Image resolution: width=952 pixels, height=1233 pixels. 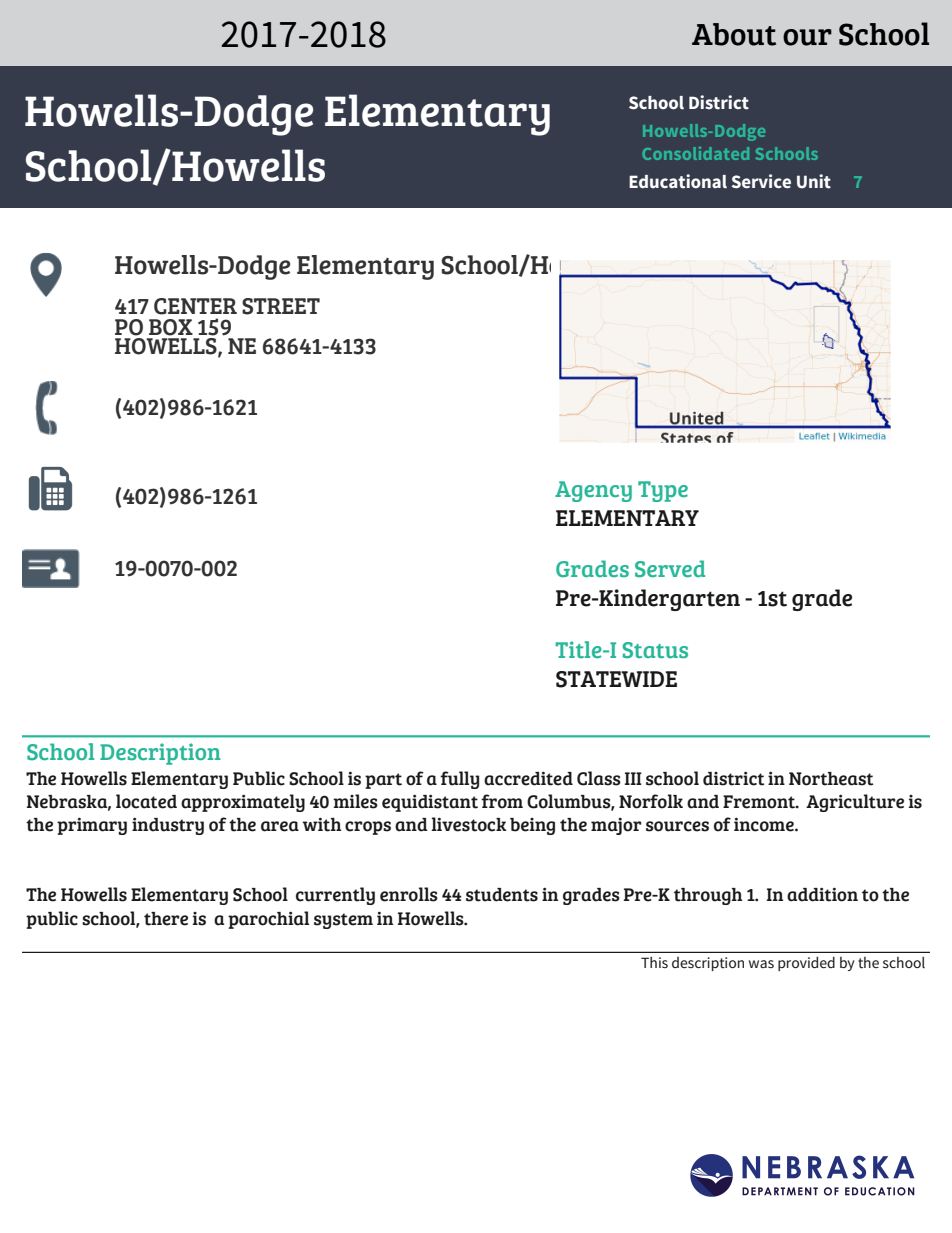 I want to click on there, so click(x=166, y=919).
